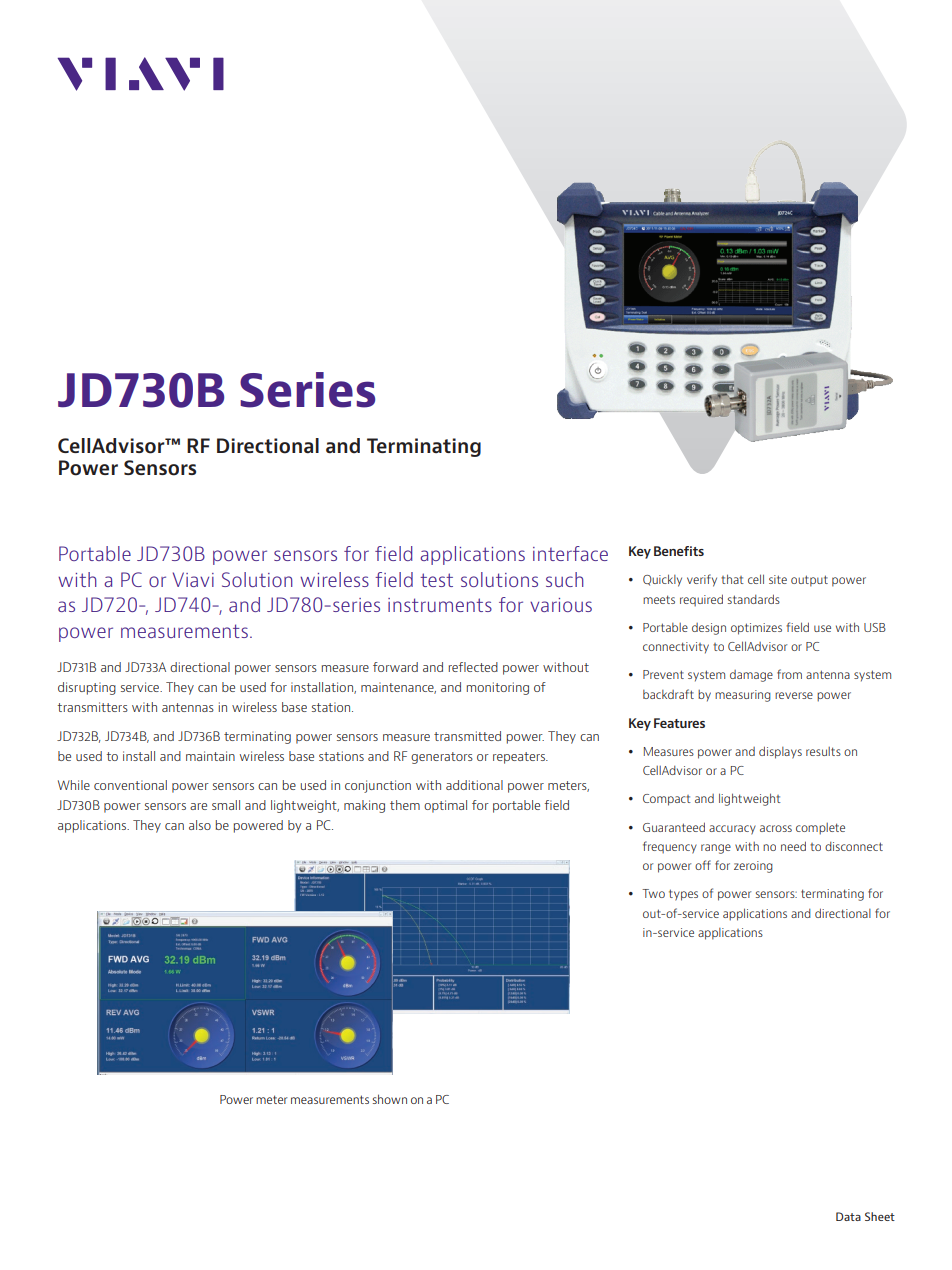  What do you see at coordinates (683, 895) in the page?
I see `types` at bounding box center [683, 895].
